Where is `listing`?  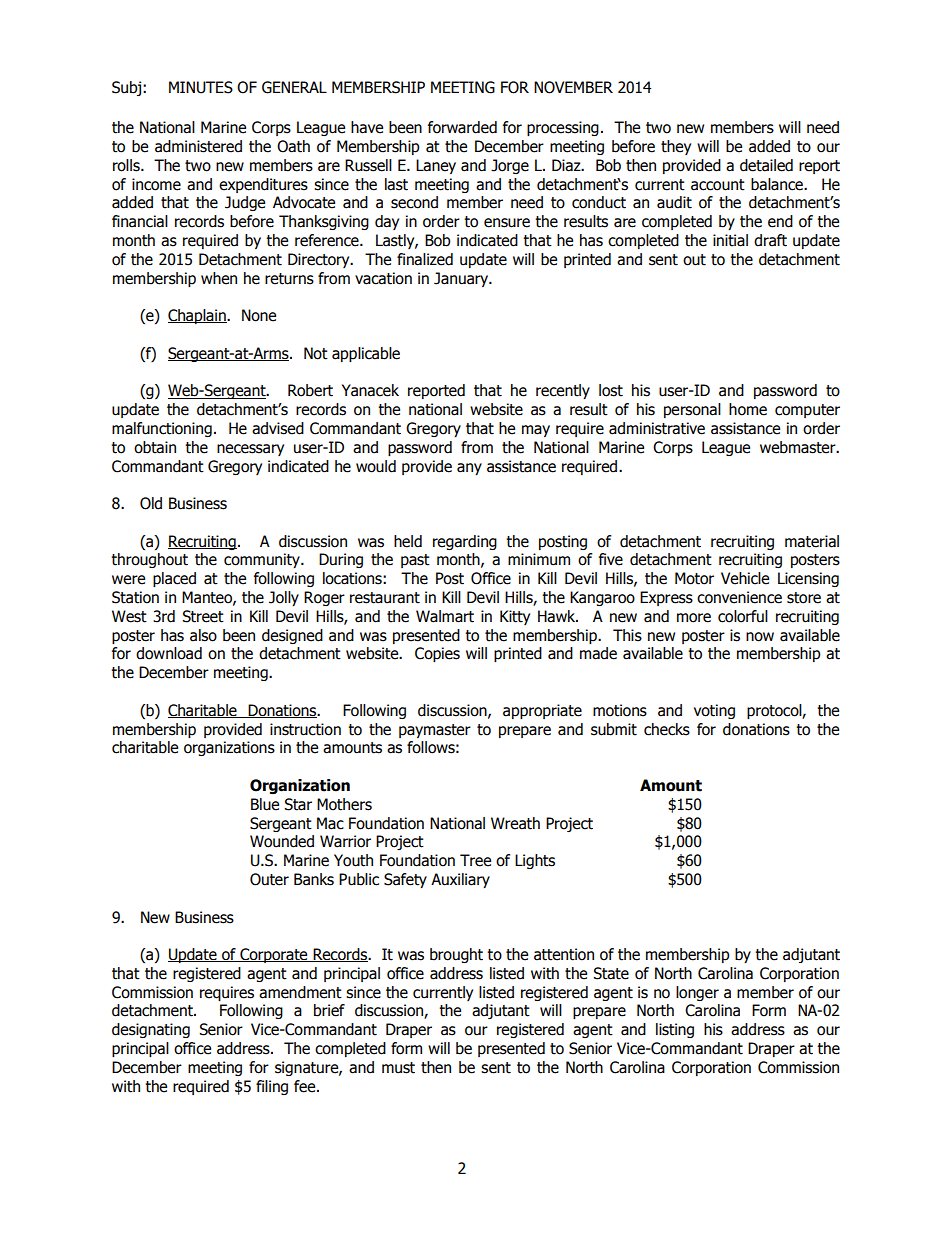 listing is located at coordinates (675, 1030).
